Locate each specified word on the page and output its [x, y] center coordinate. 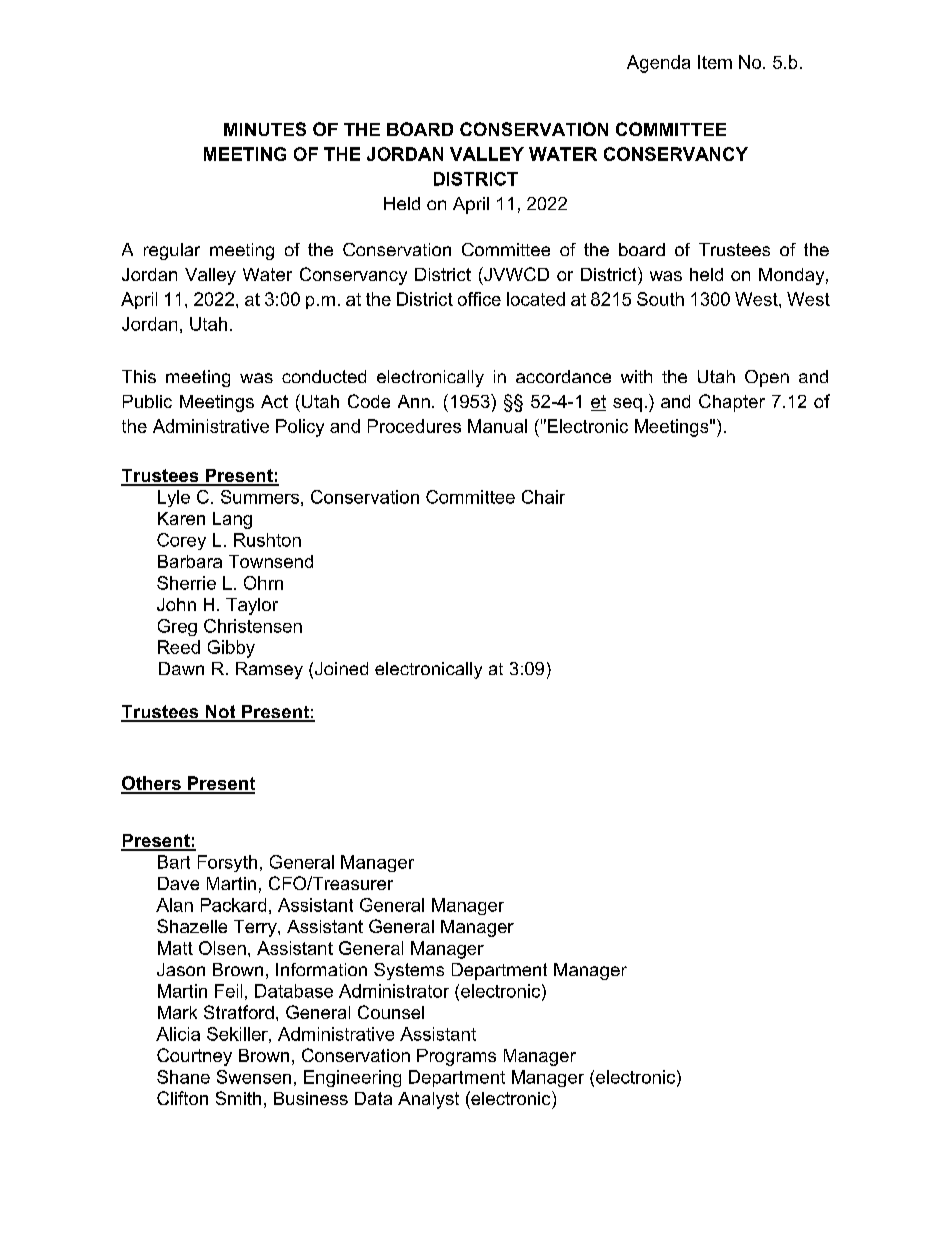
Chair [543, 497]
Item [715, 62]
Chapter [732, 403]
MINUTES [265, 129]
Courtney [194, 1057]
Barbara [190, 561]
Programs [456, 1057]
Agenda [658, 64]
